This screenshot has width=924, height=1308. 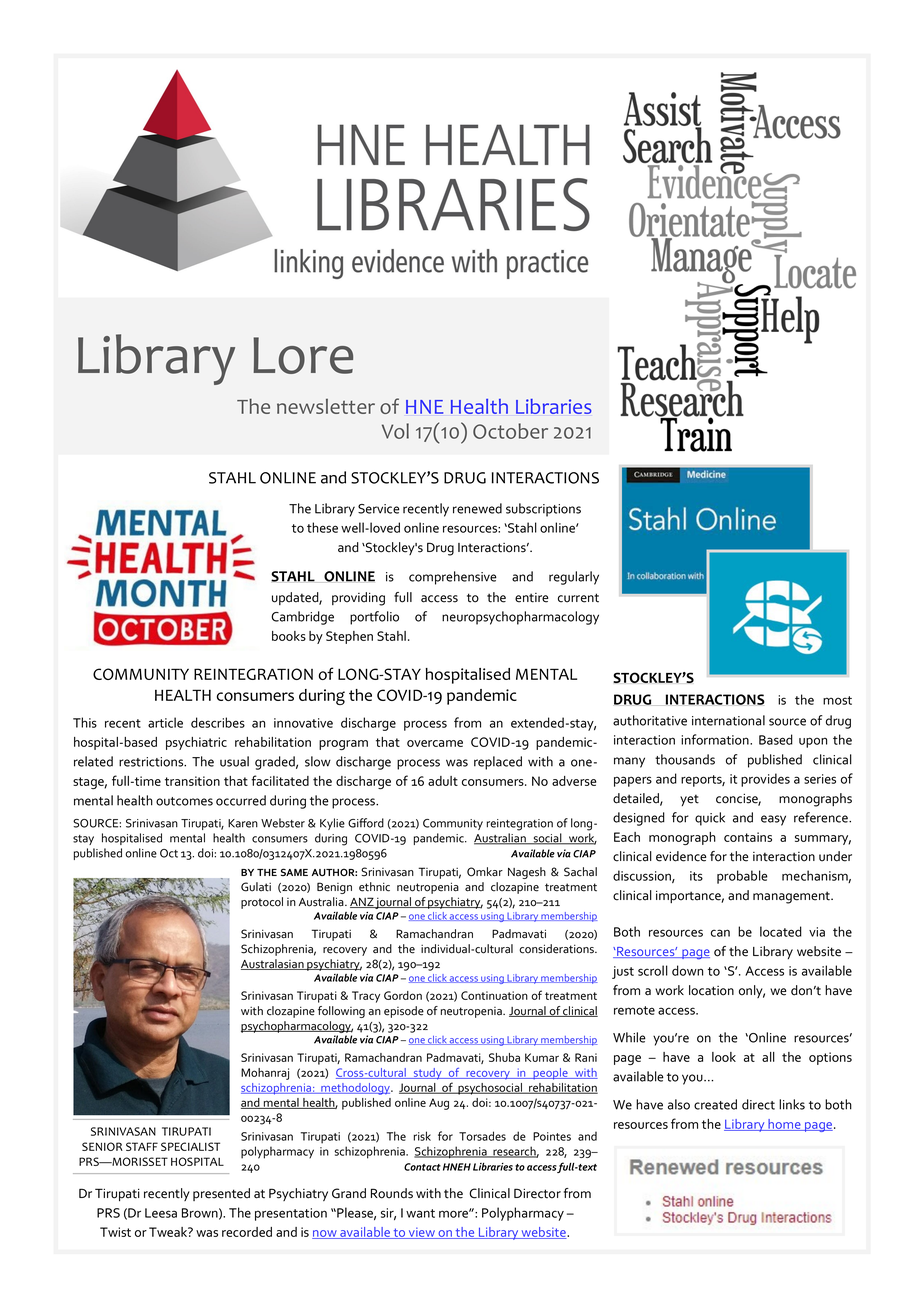 I want to click on Australasian, so click(x=273, y=964).
